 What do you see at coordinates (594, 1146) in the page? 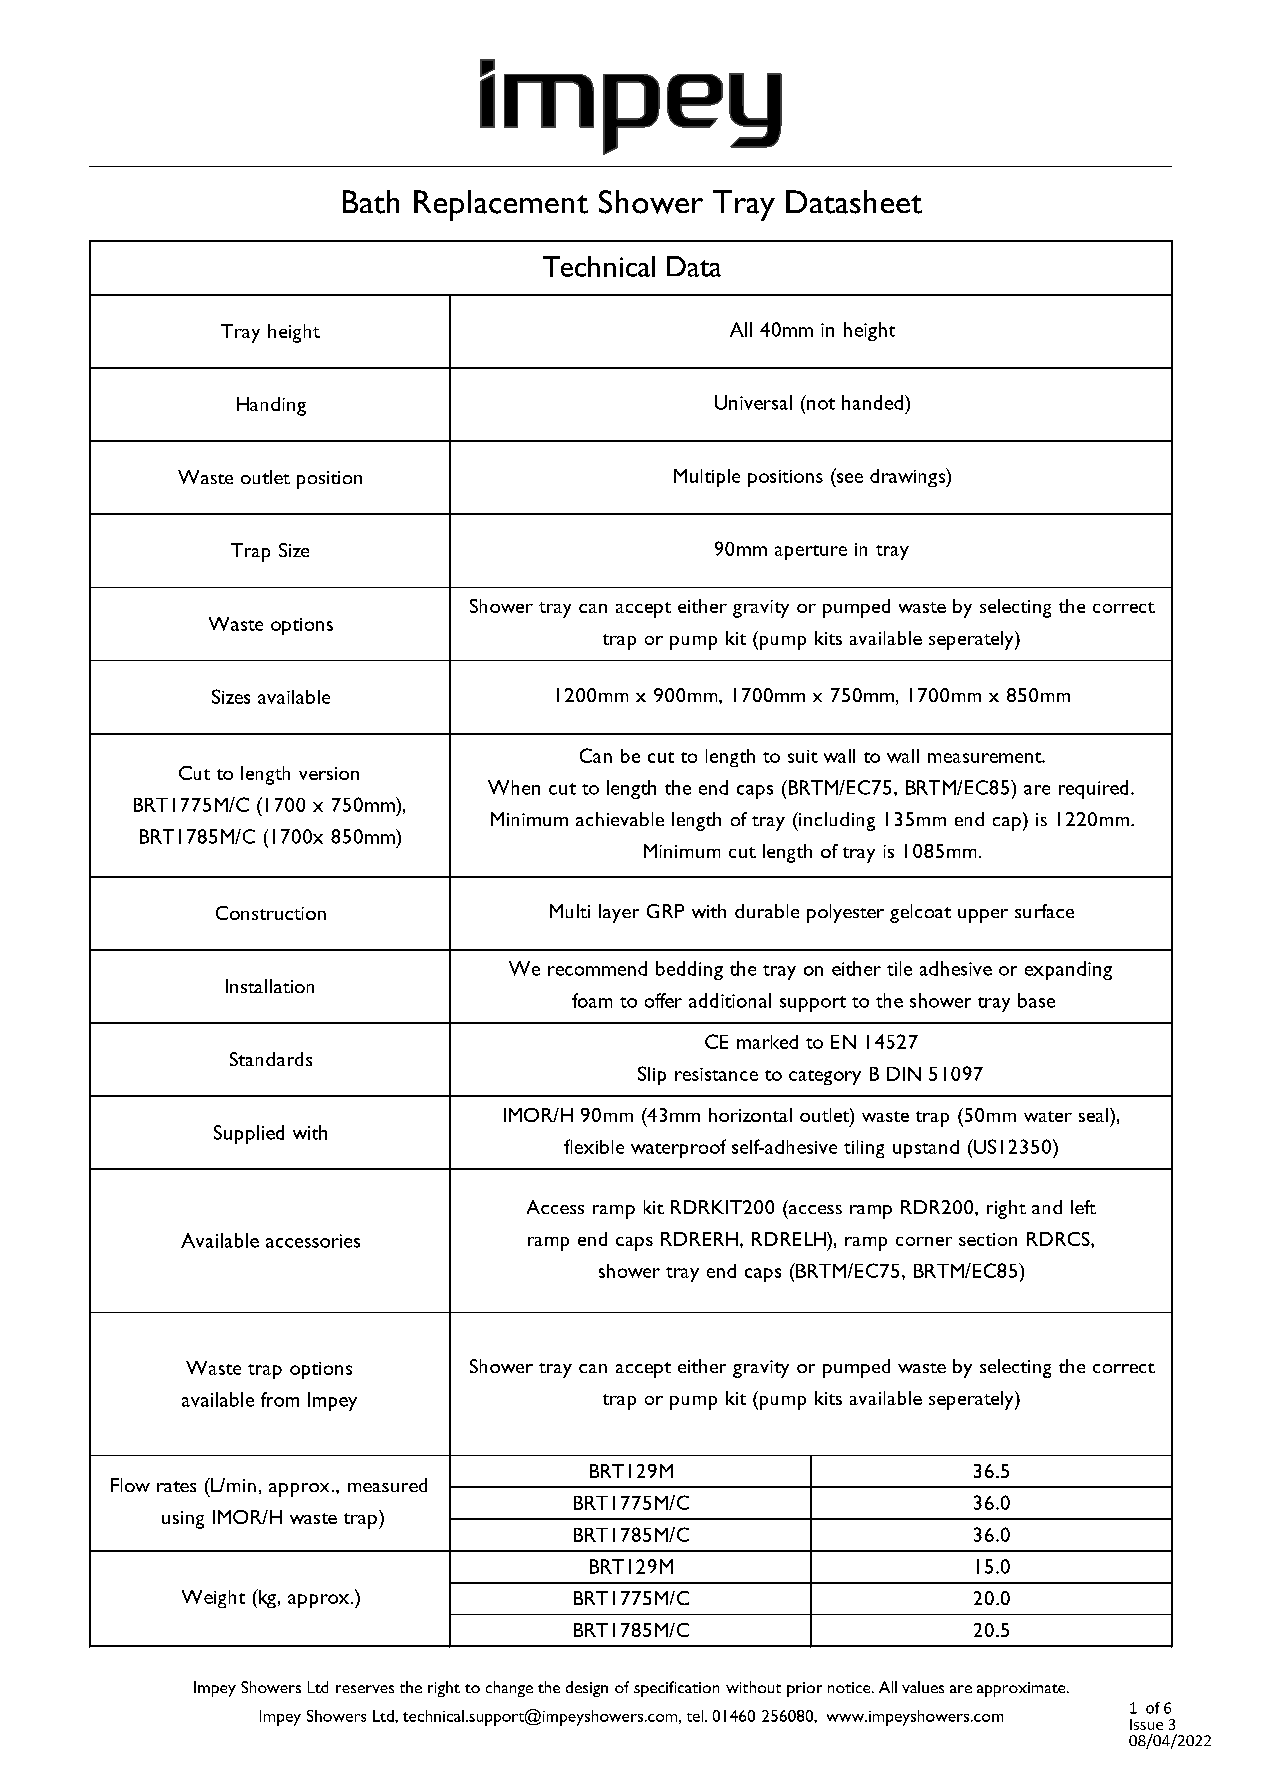
I see `flexible` at bounding box center [594, 1146].
